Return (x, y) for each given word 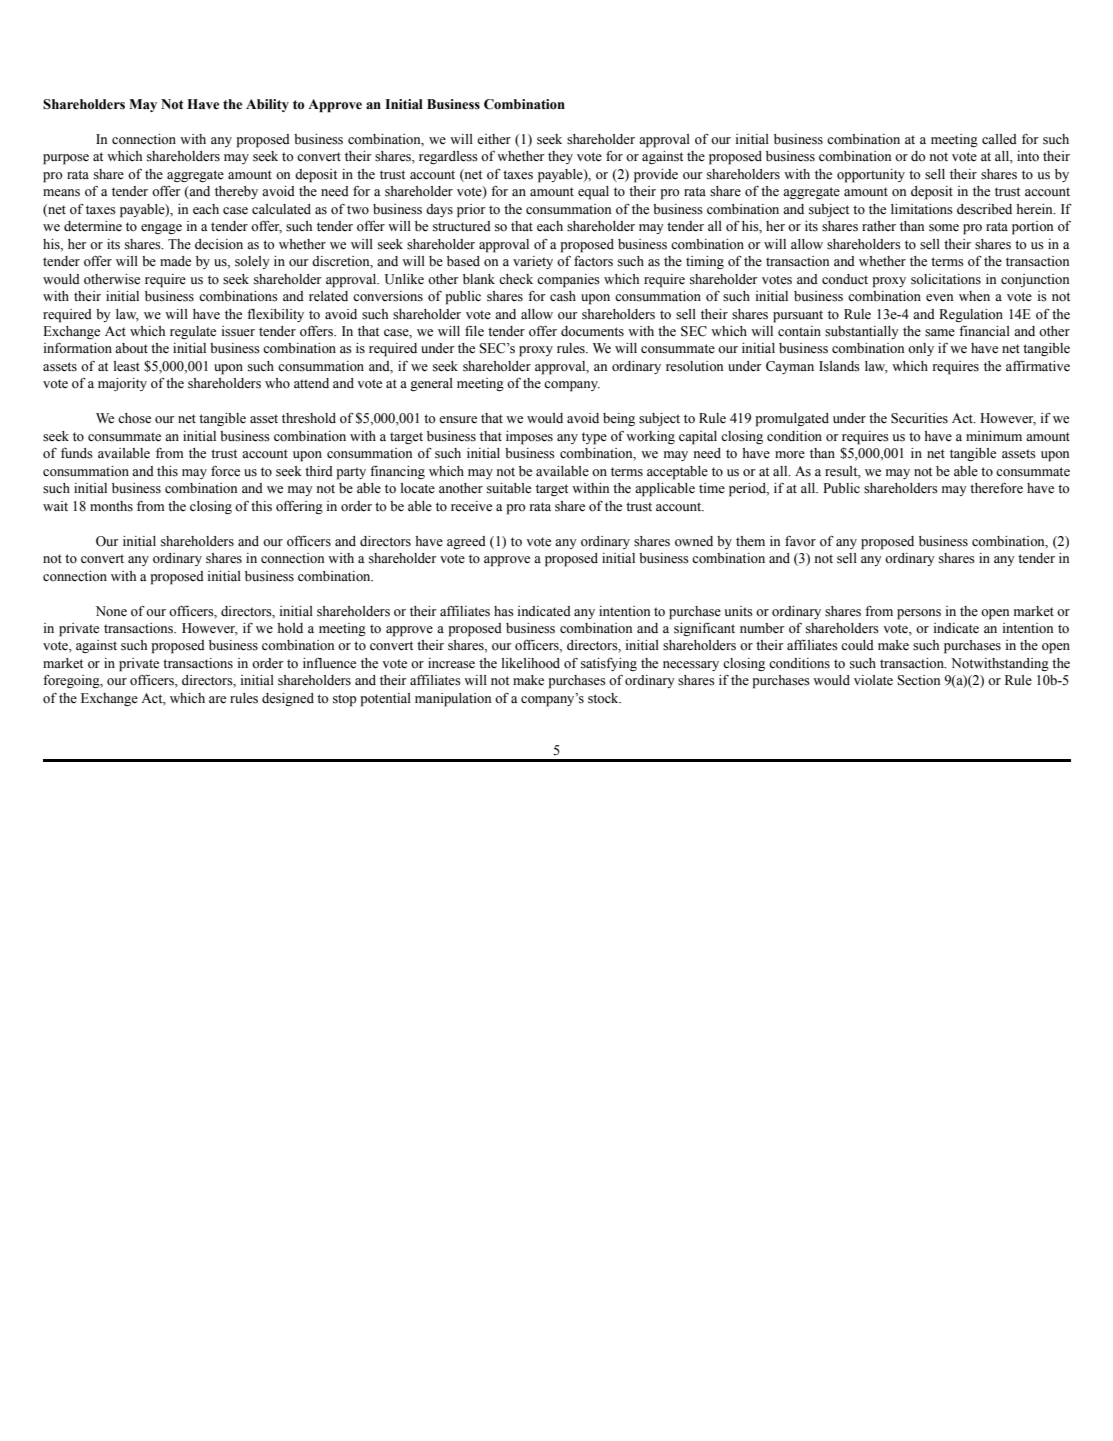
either (494, 139)
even (939, 298)
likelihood (531, 663)
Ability (267, 105)
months (111, 506)
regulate (193, 332)
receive (471, 506)
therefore (996, 488)
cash (563, 296)
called (999, 139)
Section (919, 680)
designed (288, 699)
